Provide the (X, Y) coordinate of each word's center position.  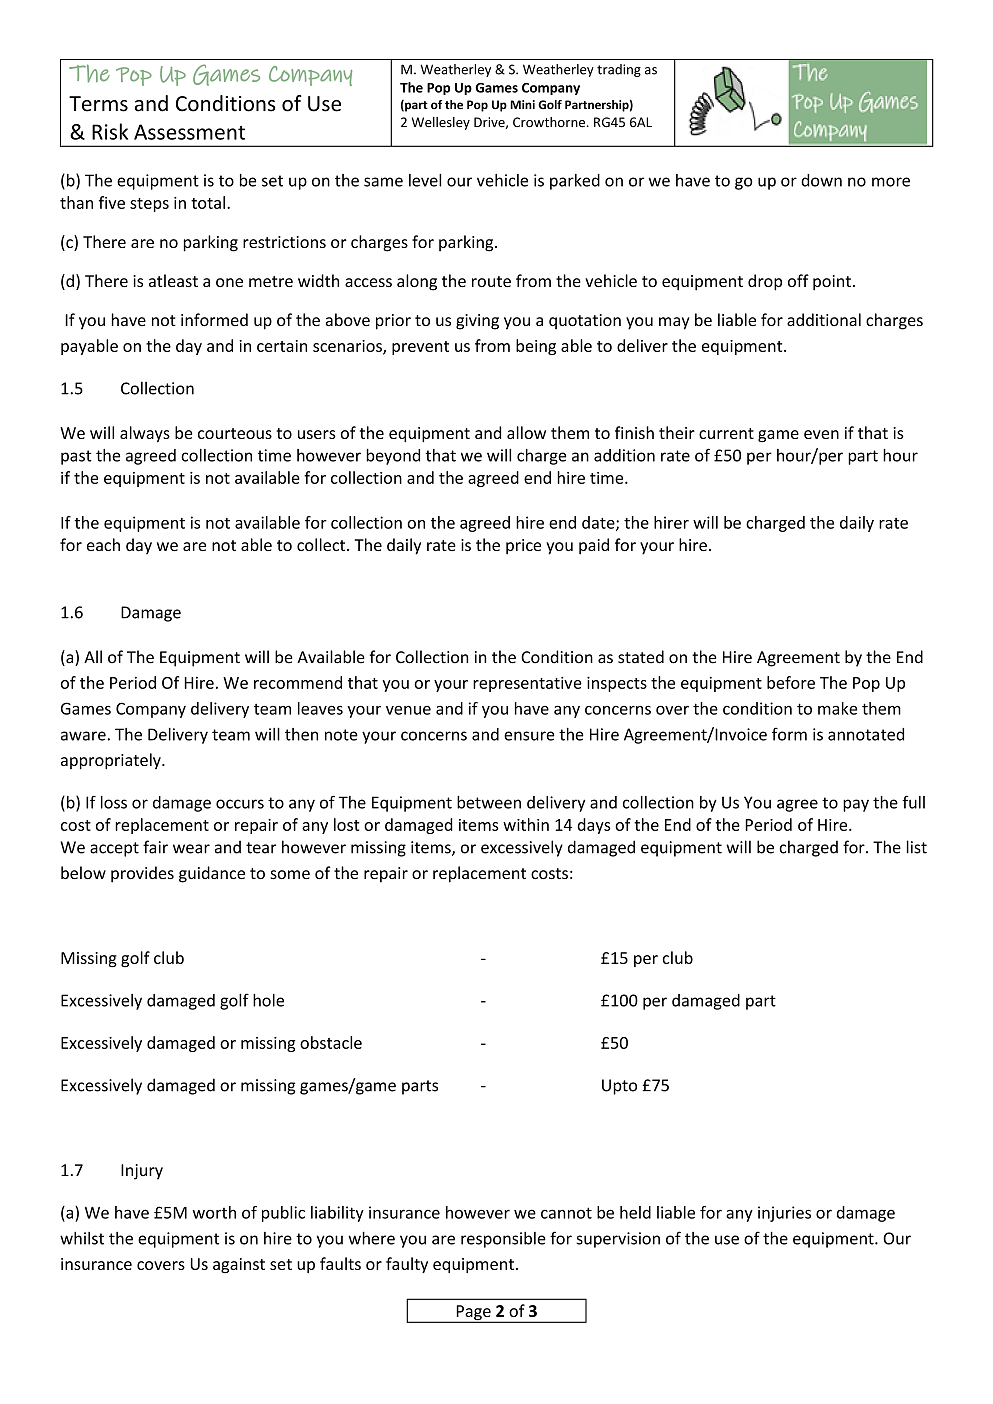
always (145, 434)
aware (83, 736)
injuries (784, 1214)
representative (527, 684)
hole (268, 1000)
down (821, 180)
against (239, 1266)
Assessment (189, 132)
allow (526, 432)
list (917, 847)
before (791, 682)
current (726, 433)
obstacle (331, 1042)
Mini (522, 104)
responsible (503, 1240)
